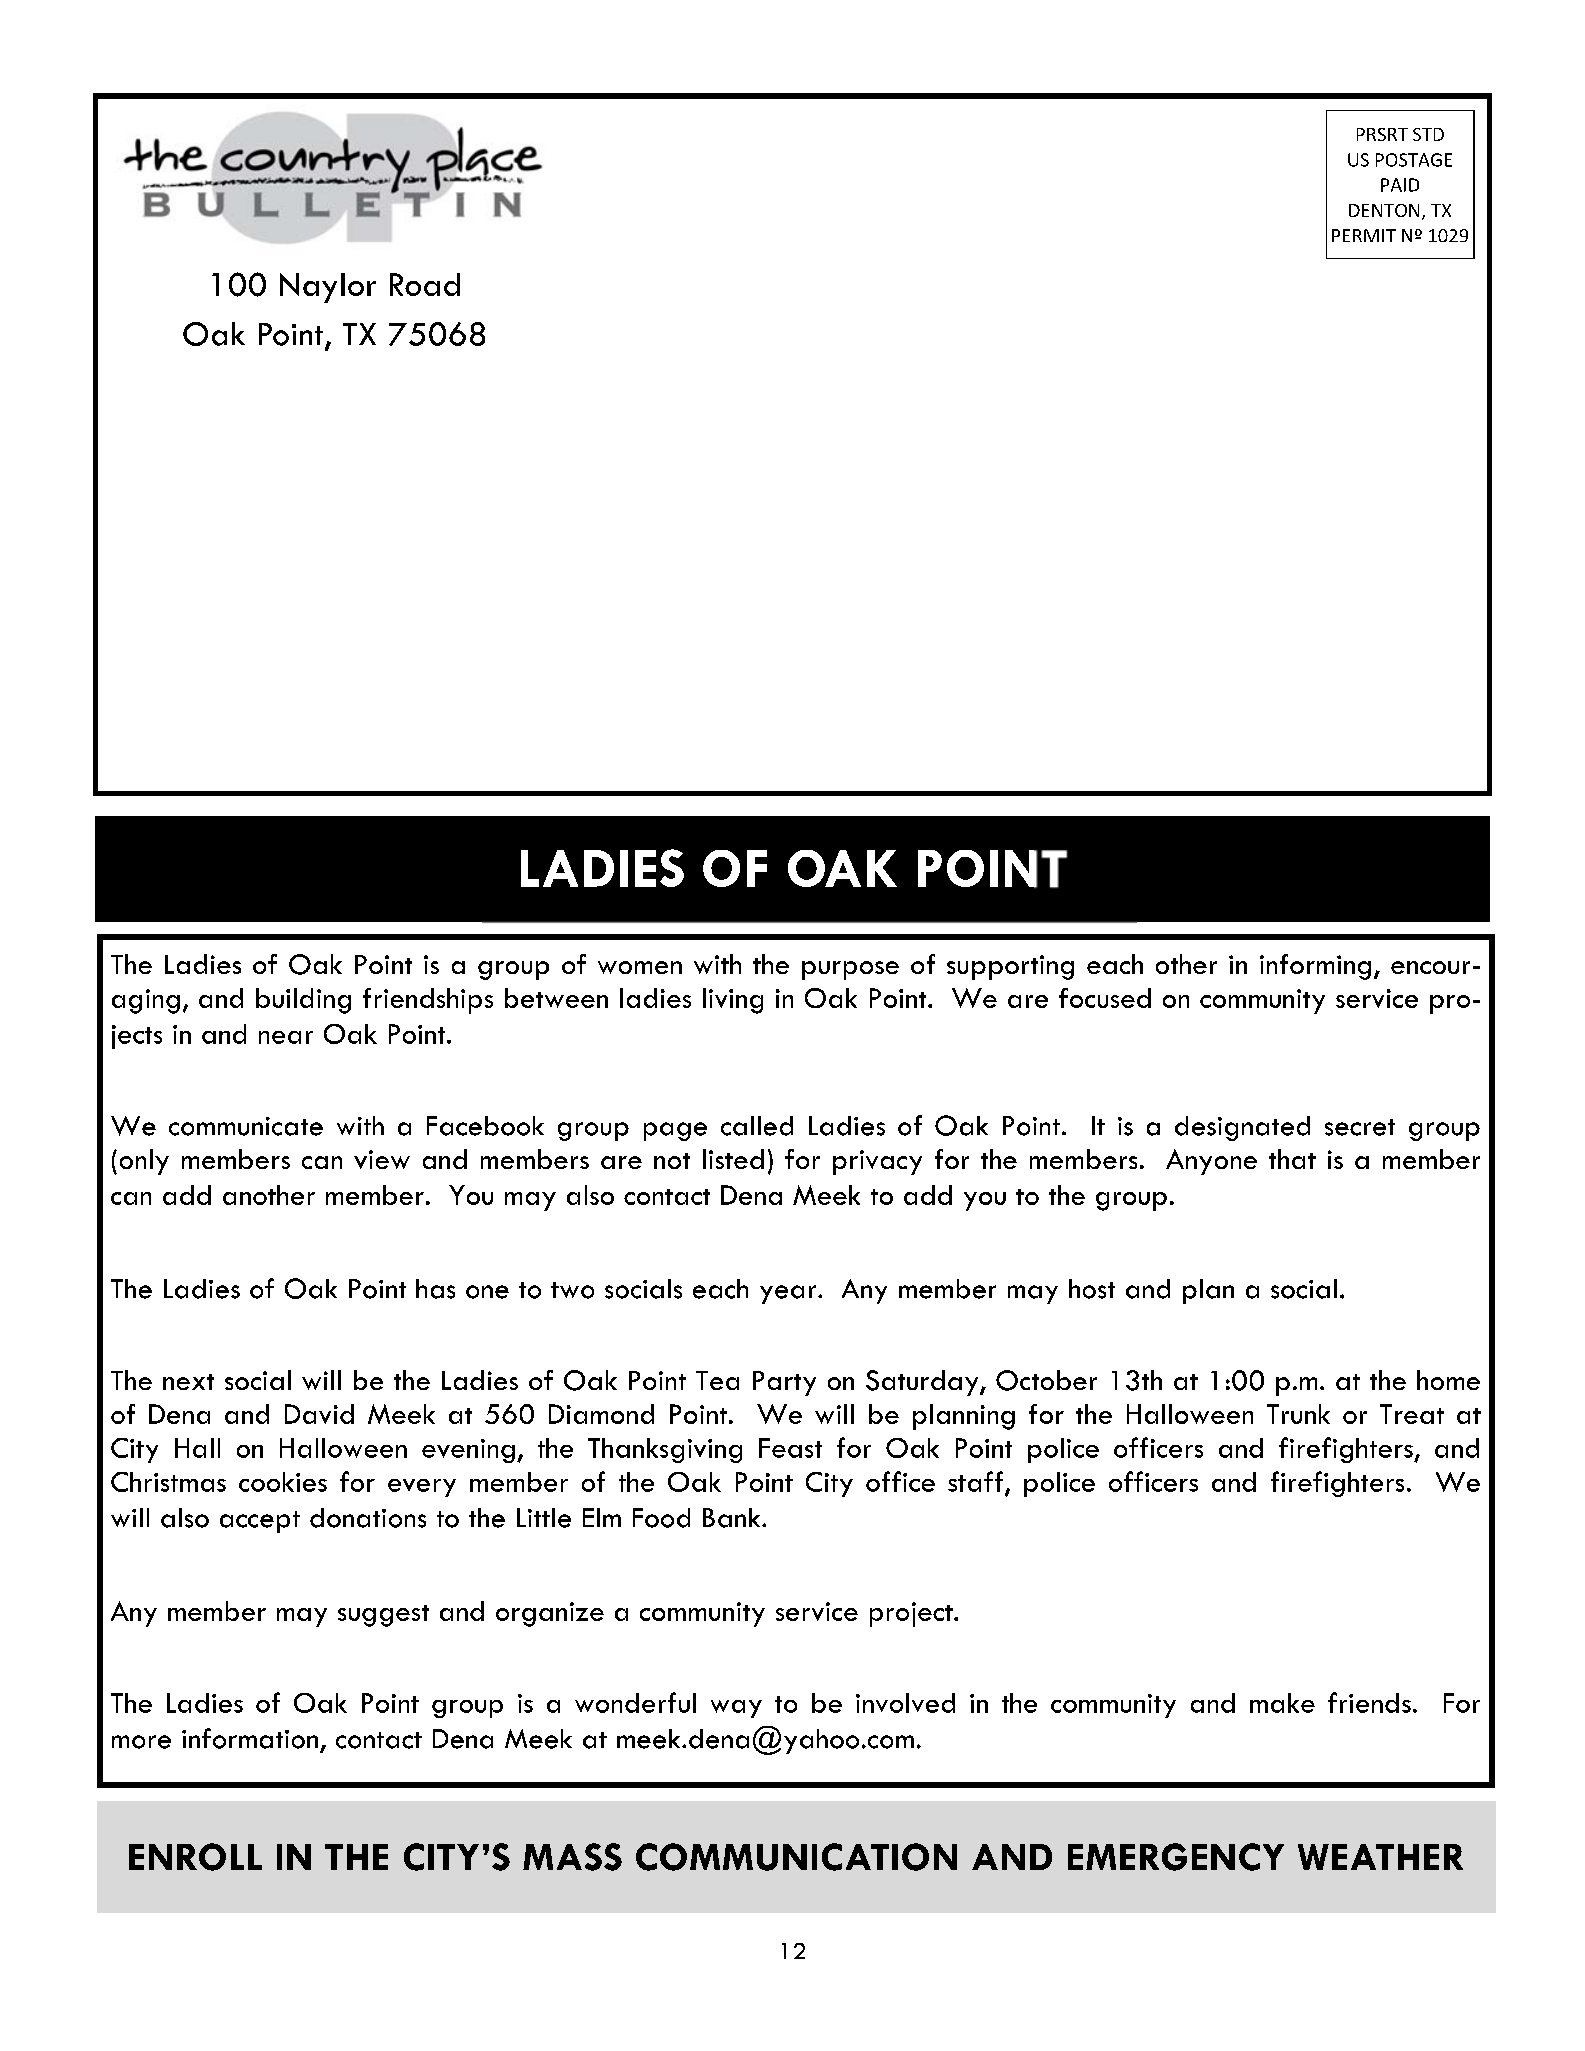 The image size is (1585, 2051). Describe the element at coordinates (1384, 210) in the screenshot. I see `DENTON` at that location.
